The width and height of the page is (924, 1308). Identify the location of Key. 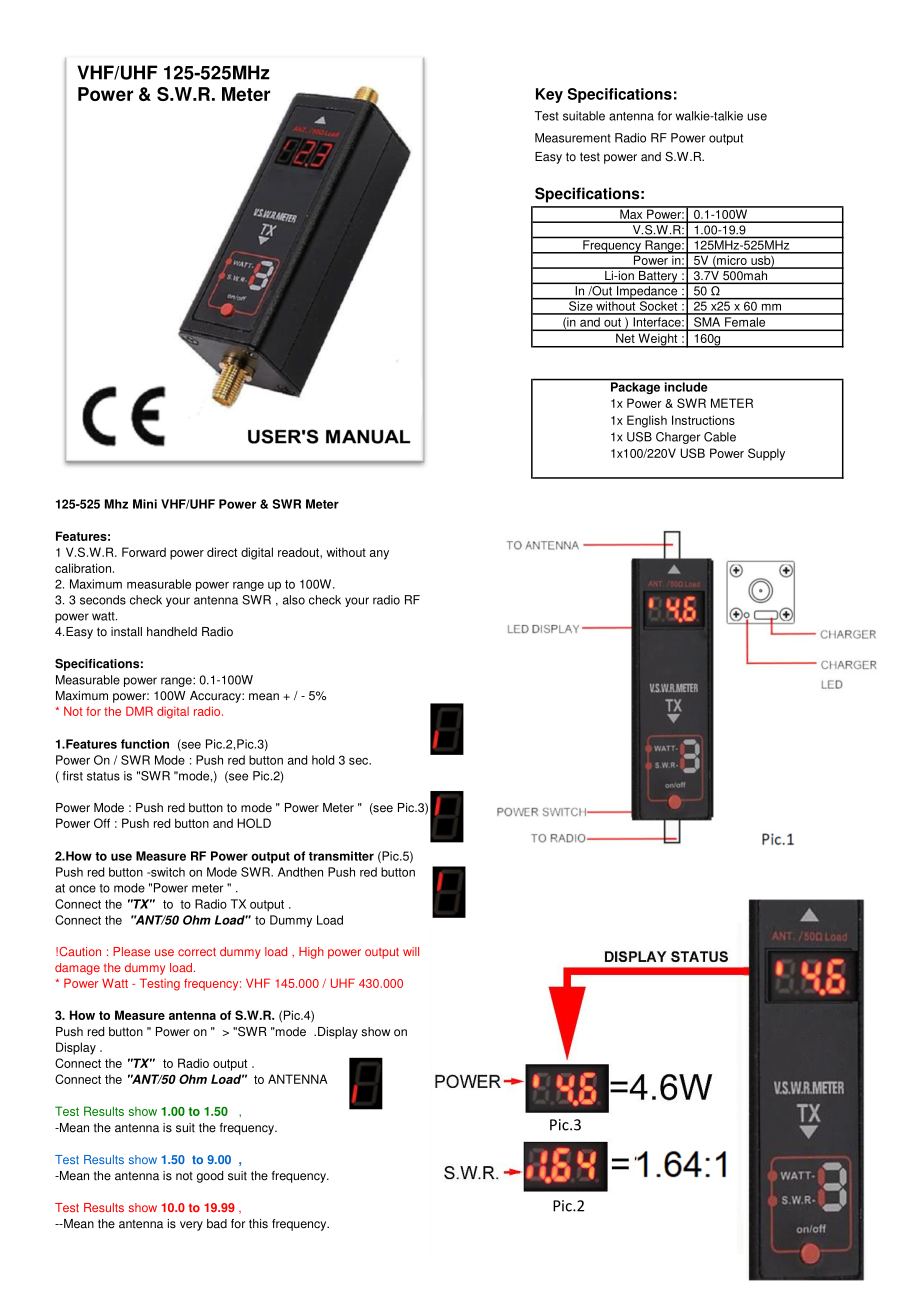
(549, 95).
